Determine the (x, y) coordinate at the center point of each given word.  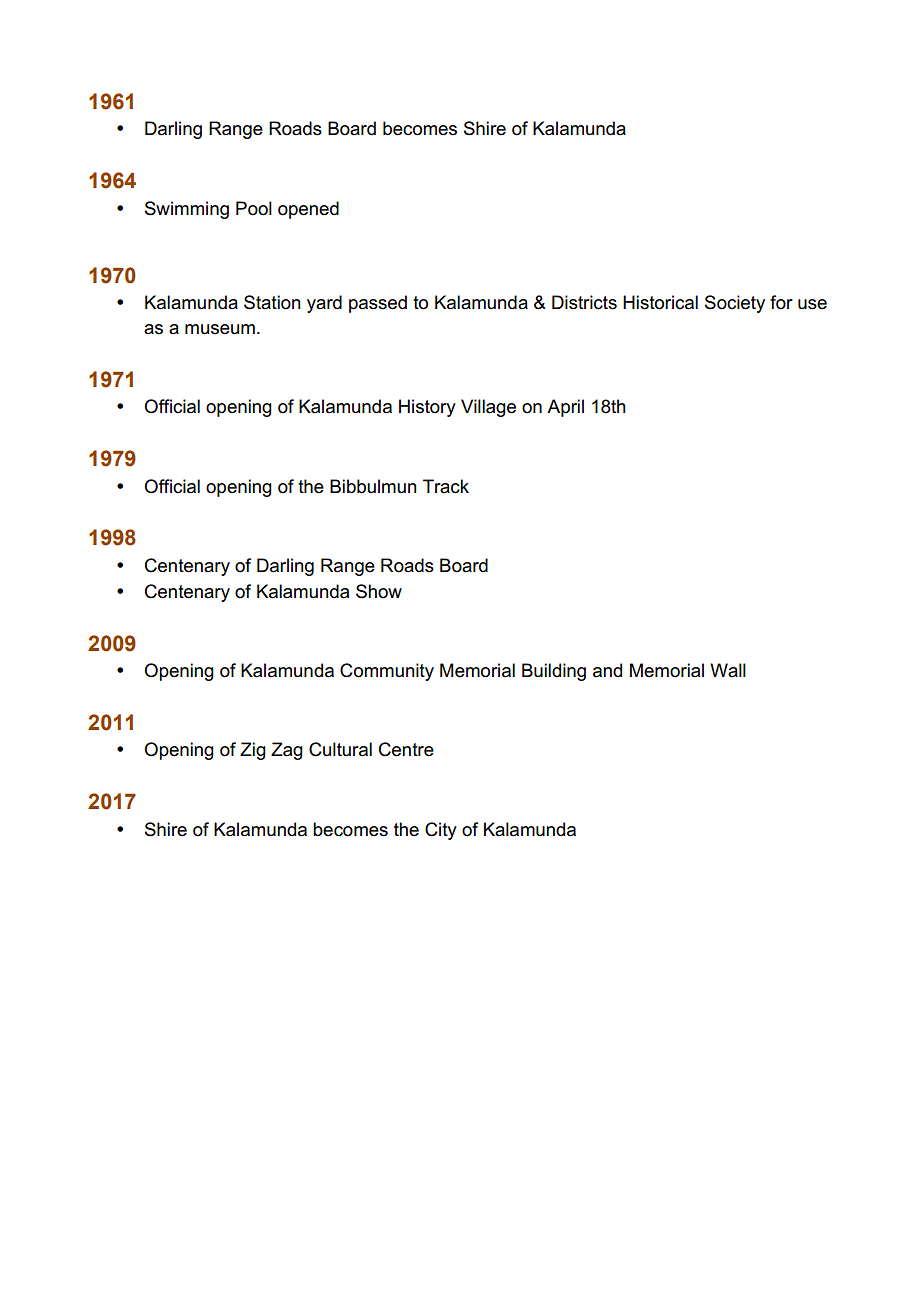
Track (446, 486)
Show (379, 591)
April (565, 408)
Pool (254, 208)
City (441, 831)
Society (735, 304)
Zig (253, 751)
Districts (584, 302)
